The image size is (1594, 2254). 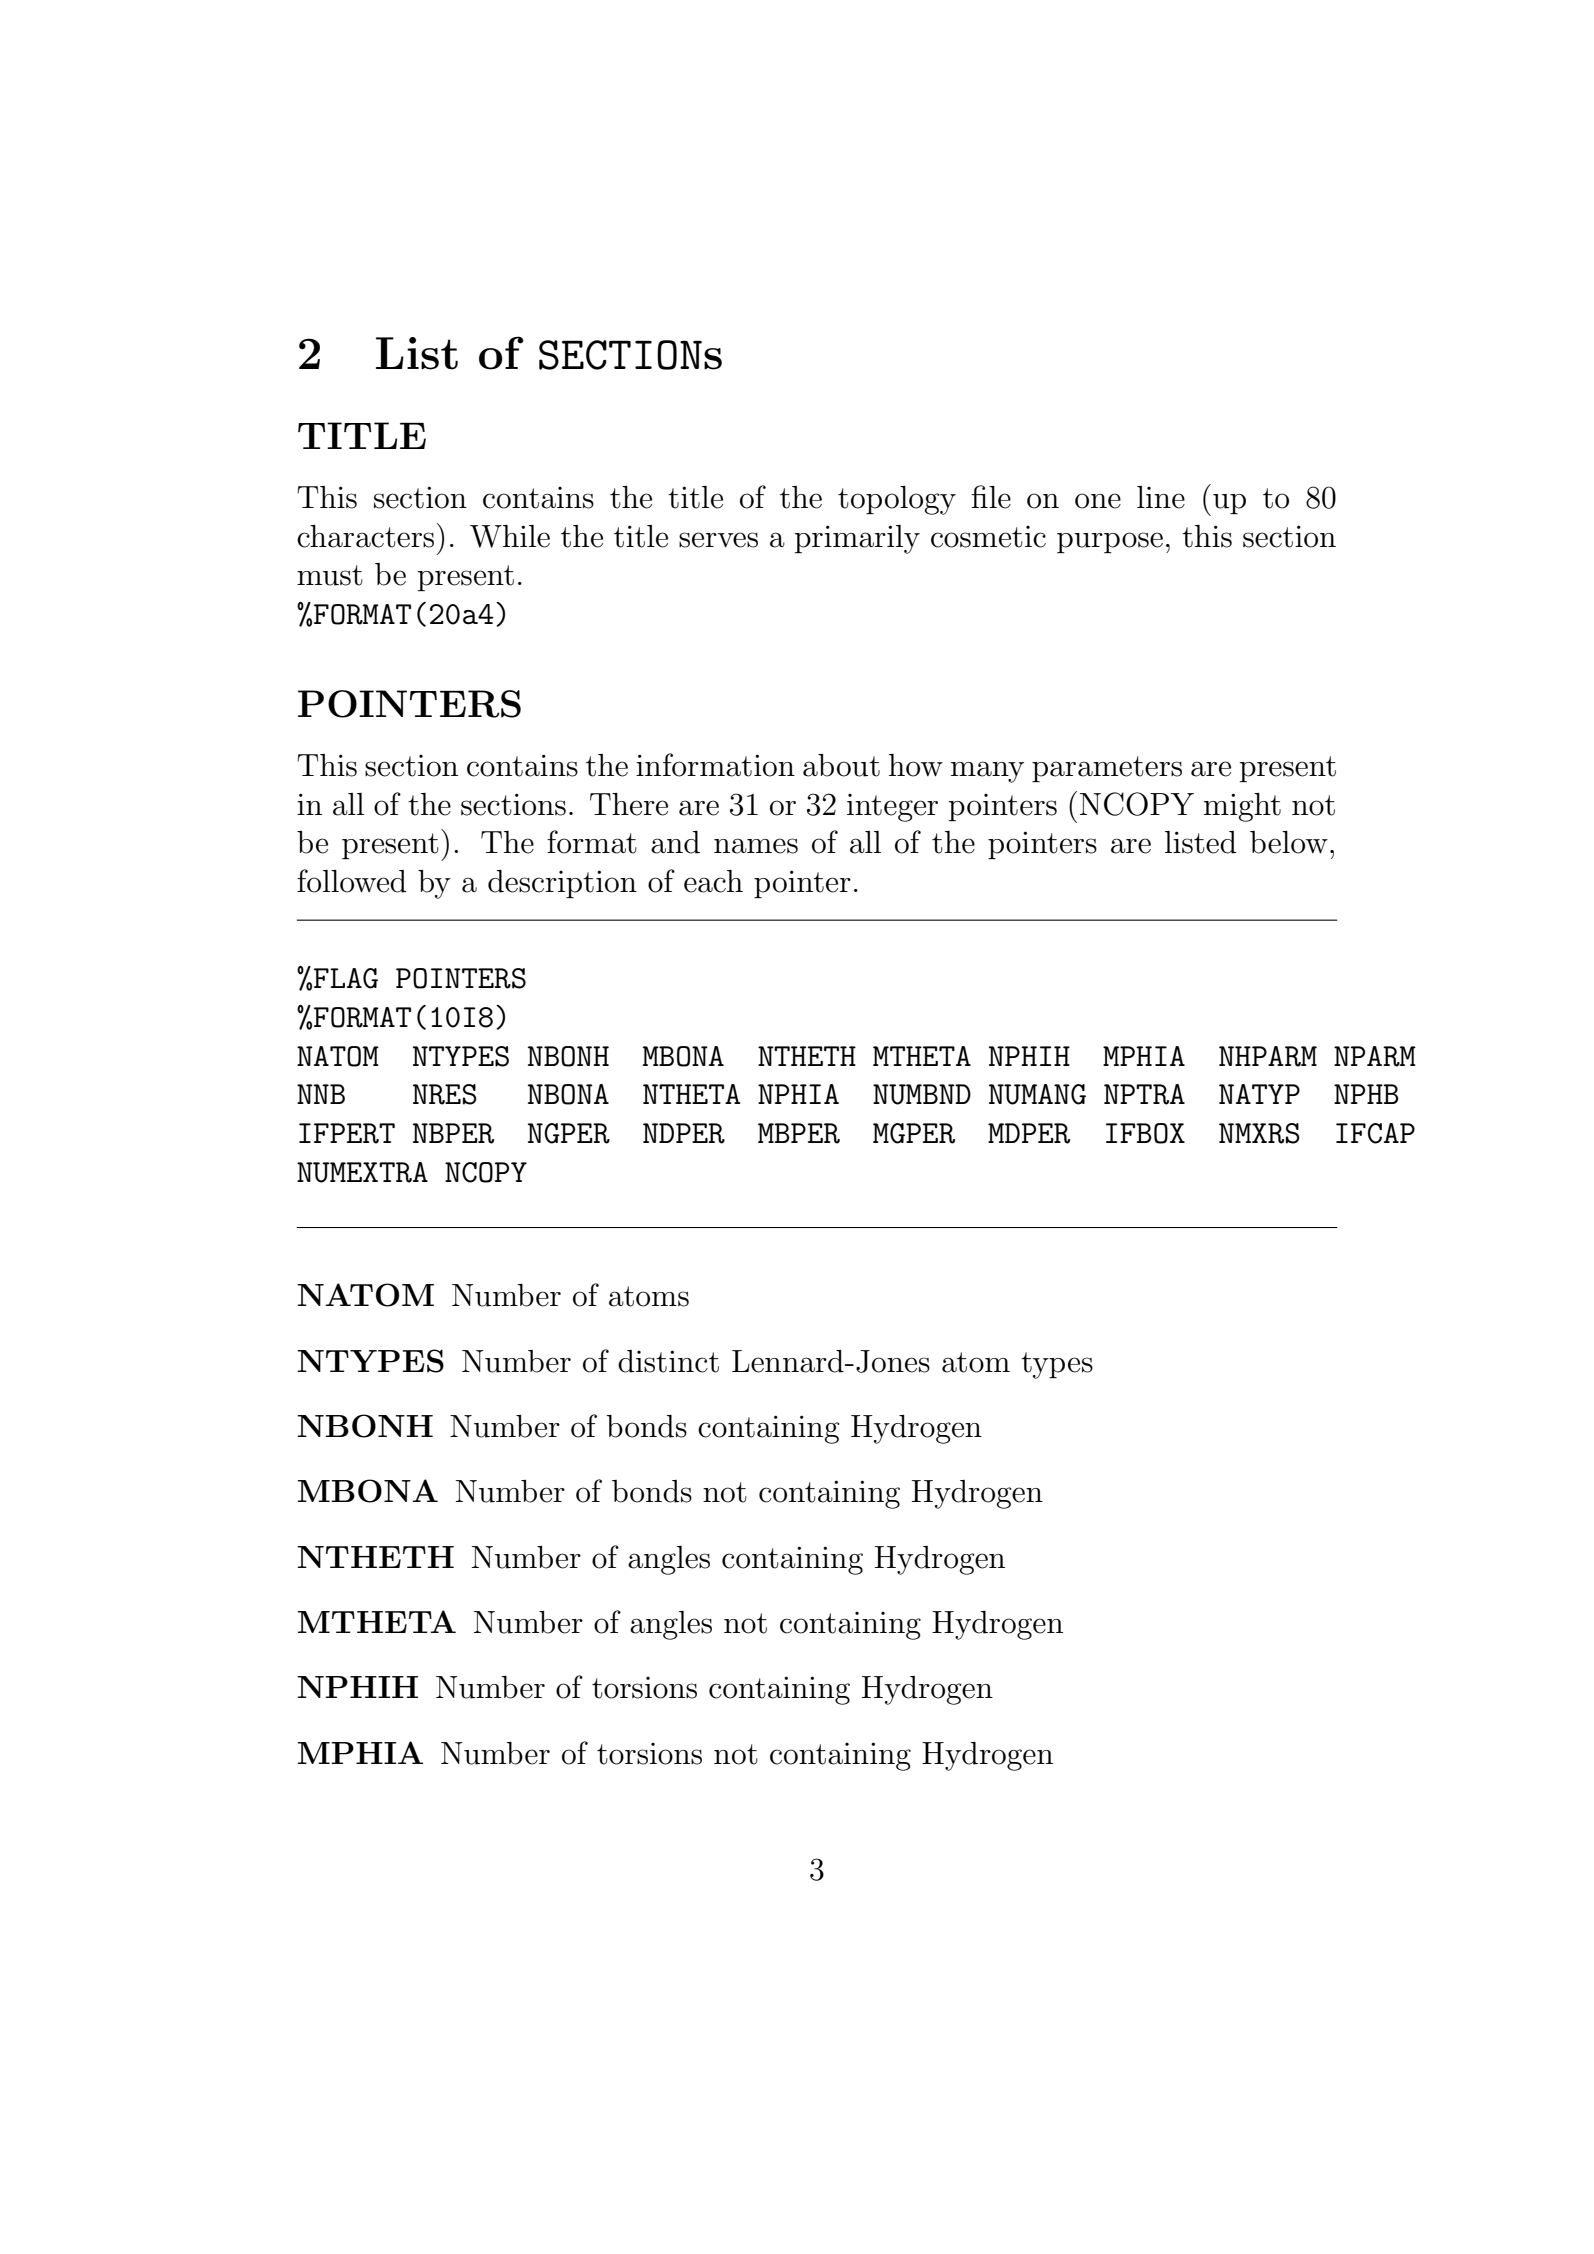 I want to click on names, so click(x=756, y=846).
